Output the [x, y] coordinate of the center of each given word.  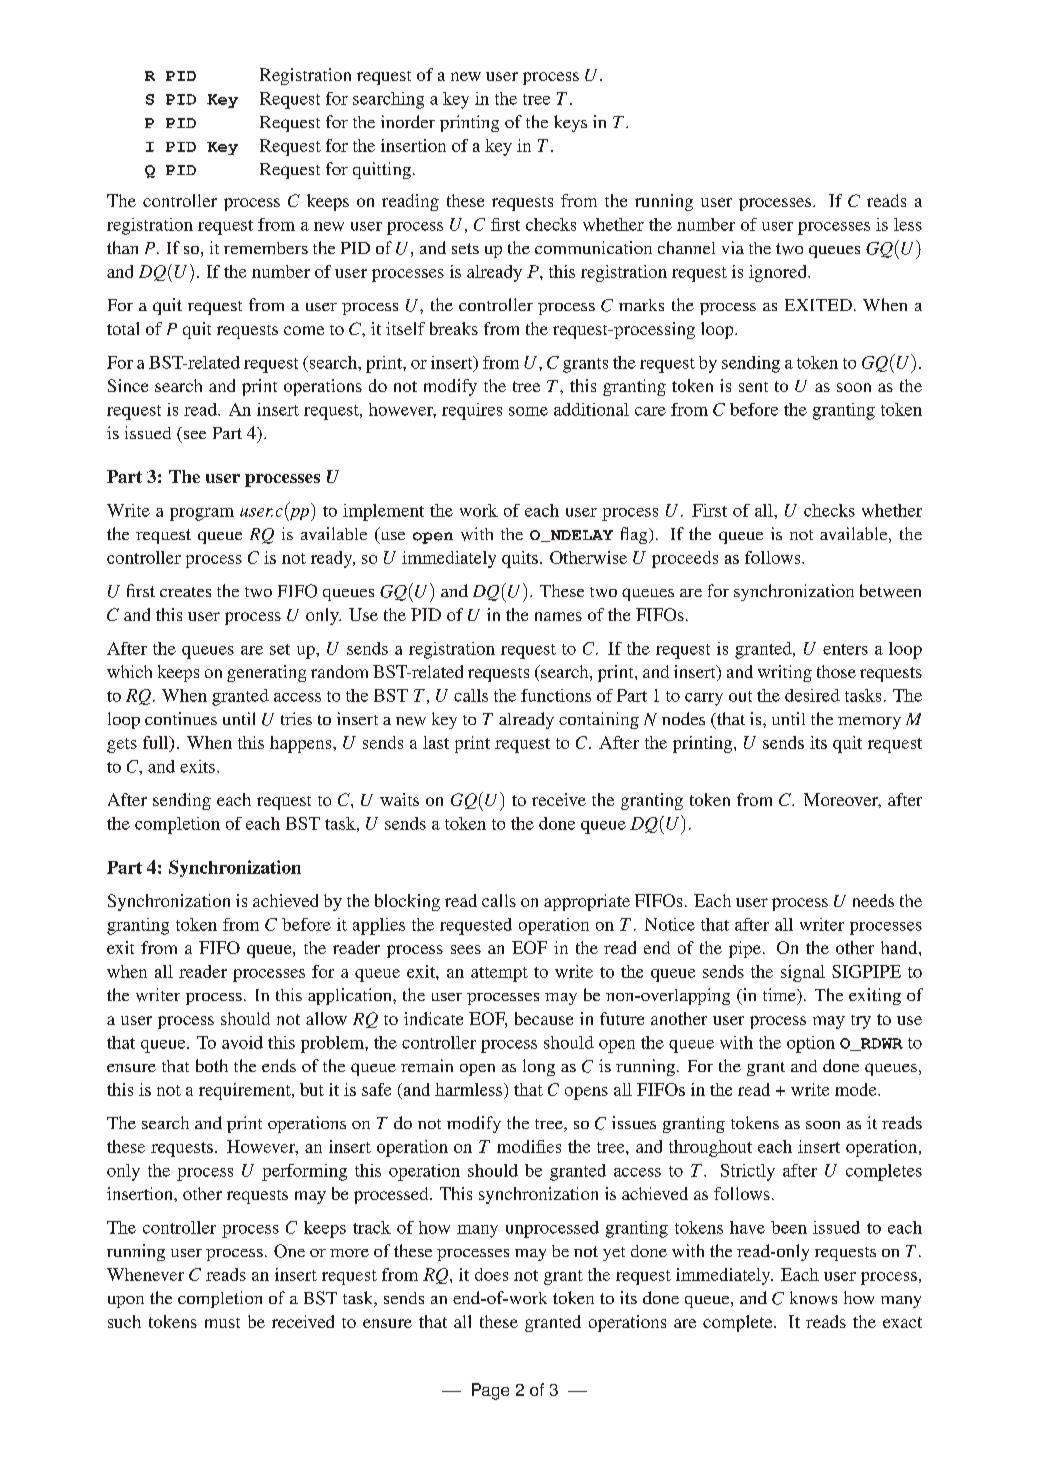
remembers [266, 248]
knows [813, 1298]
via [733, 247]
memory [869, 723]
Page [490, 1391]
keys [570, 123]
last [436, 742]
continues [181, 718]
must [222, 1323]
